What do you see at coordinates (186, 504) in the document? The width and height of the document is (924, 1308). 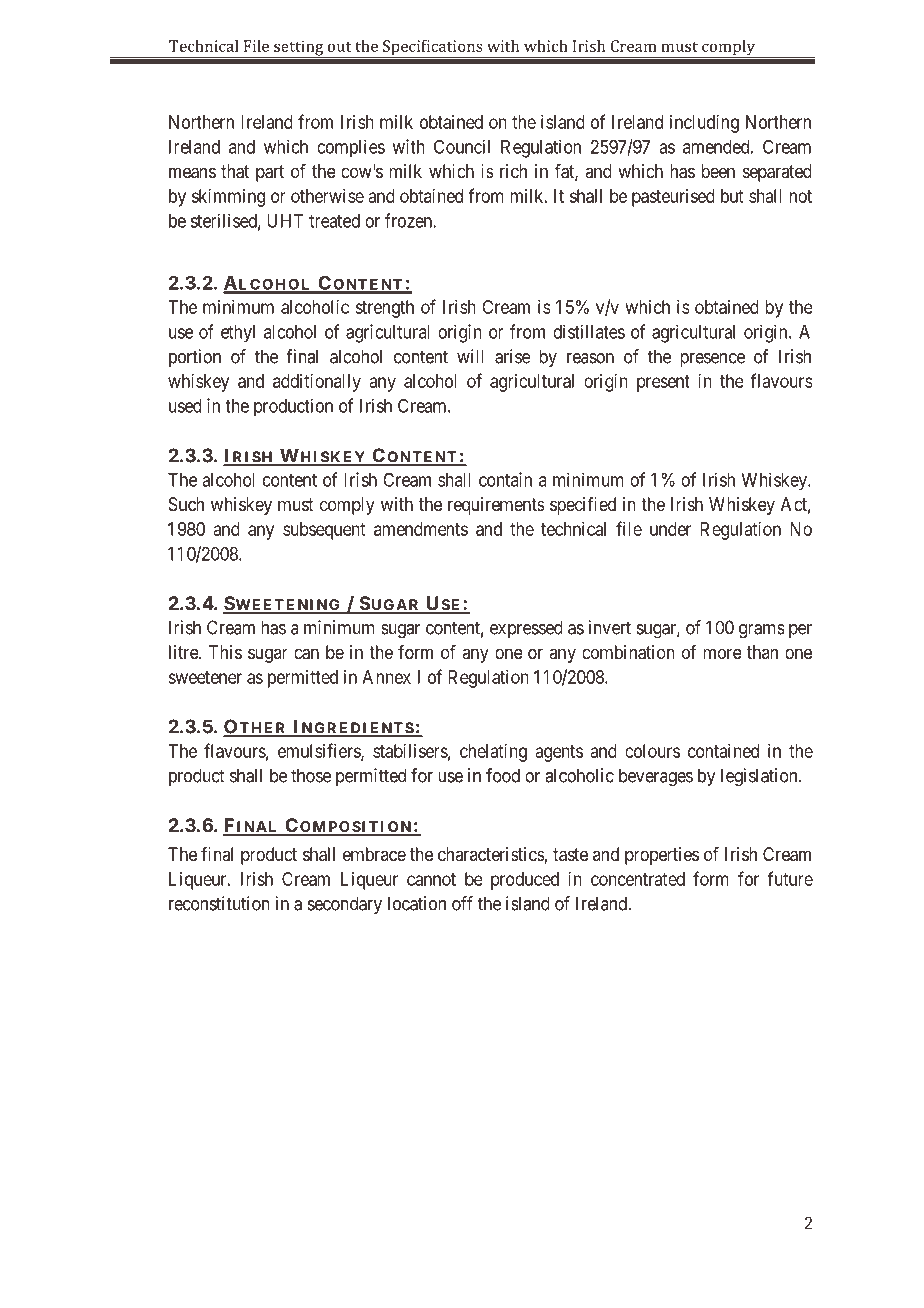 I see `Such` at bounding box center [186, 504].
